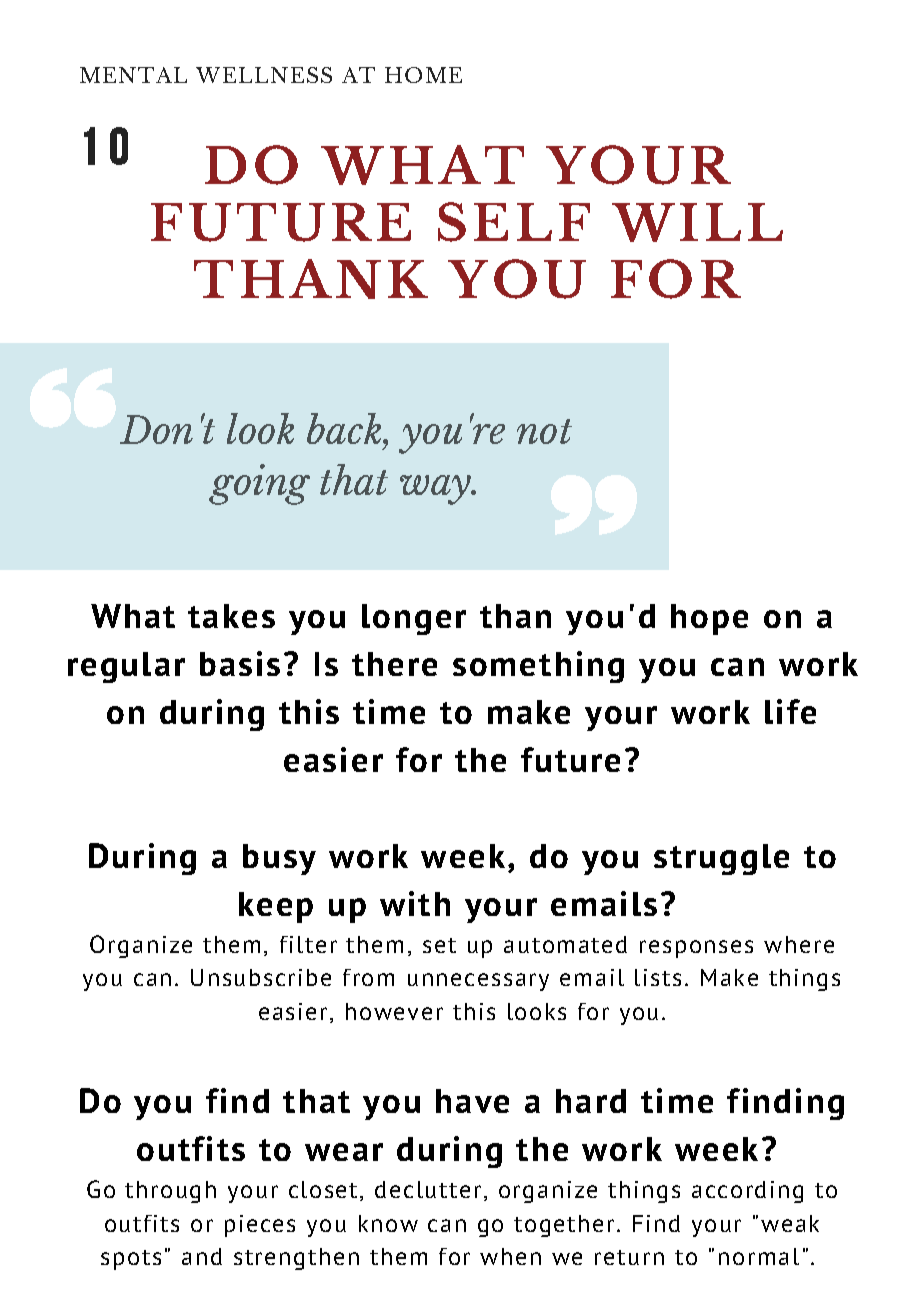 The width and height of the screenshot is (924, 1308). What do you see at coordinates (202, 1256) in the screenshot?
I see `and` at bounding box center [202, 1256].
